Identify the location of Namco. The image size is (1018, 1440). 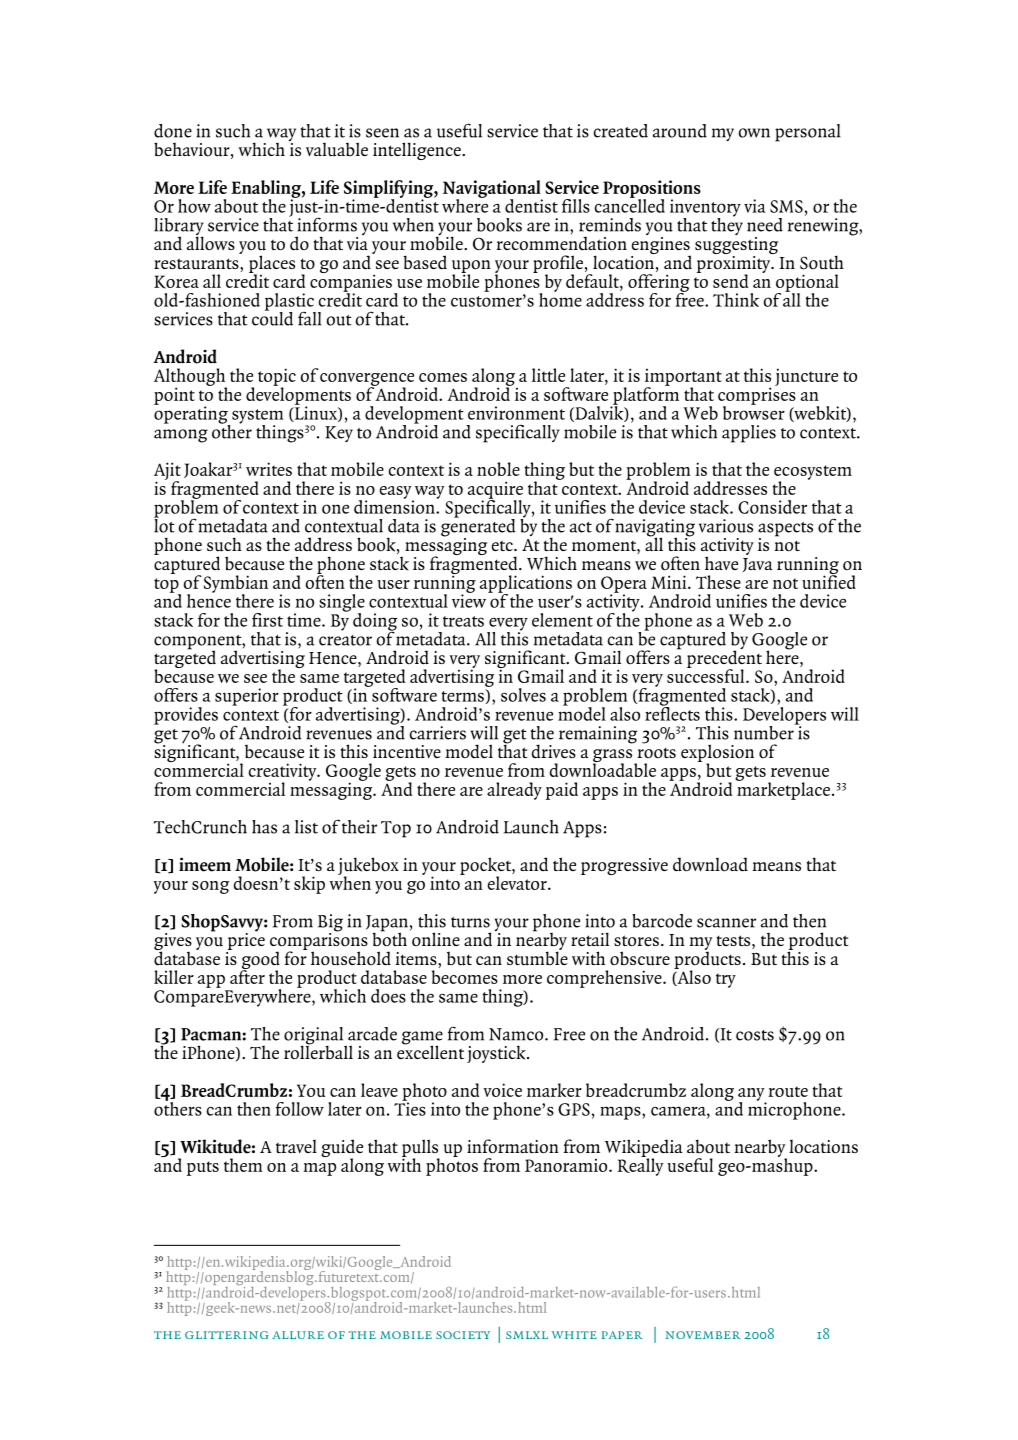
(517, 1034).
